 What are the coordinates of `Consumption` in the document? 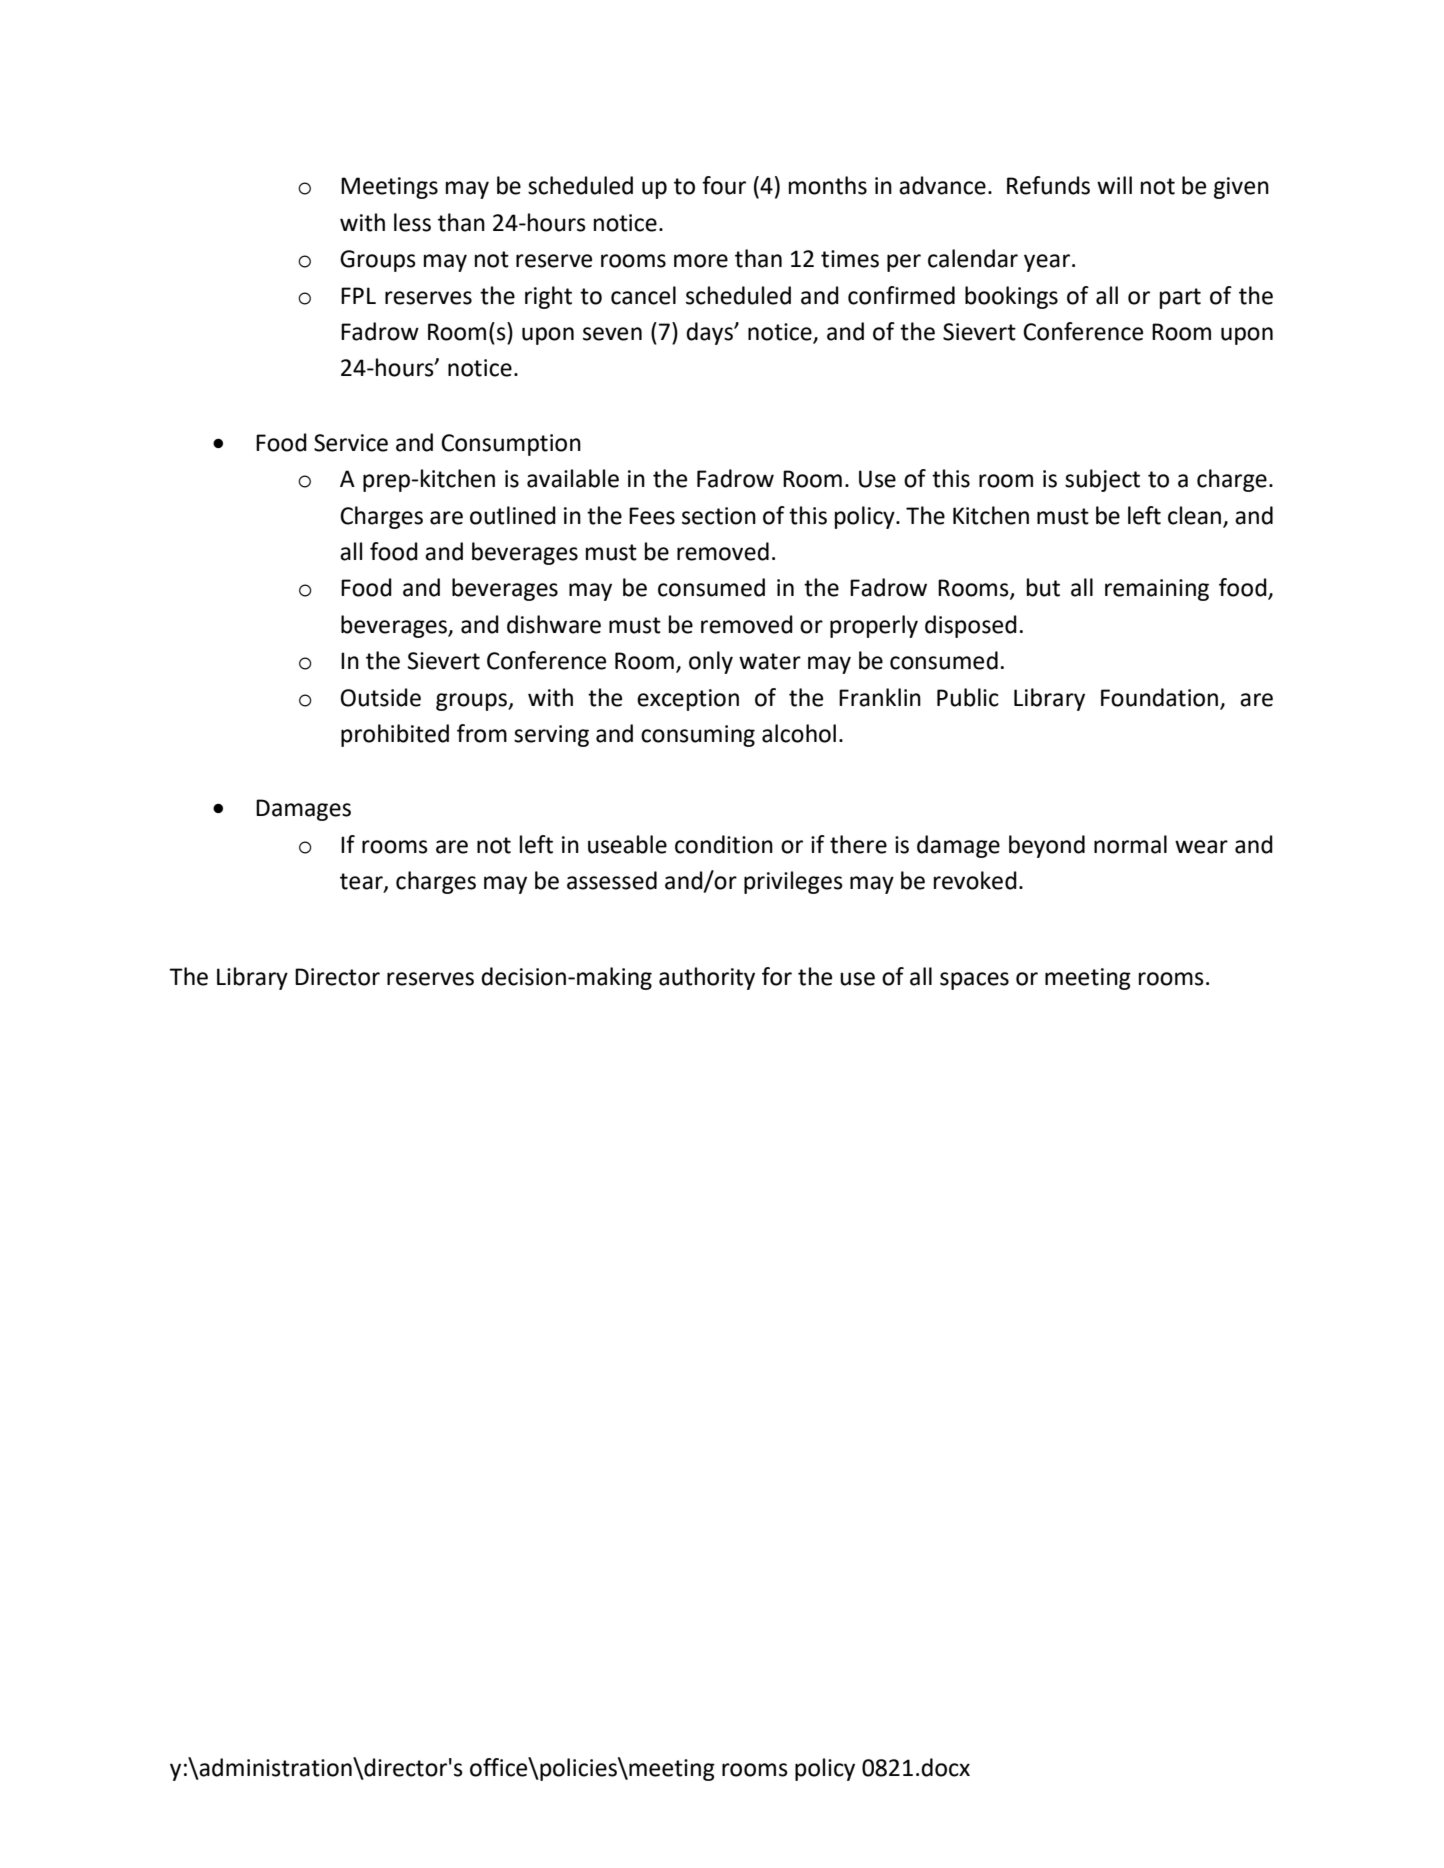 It's located at (511, 445).
